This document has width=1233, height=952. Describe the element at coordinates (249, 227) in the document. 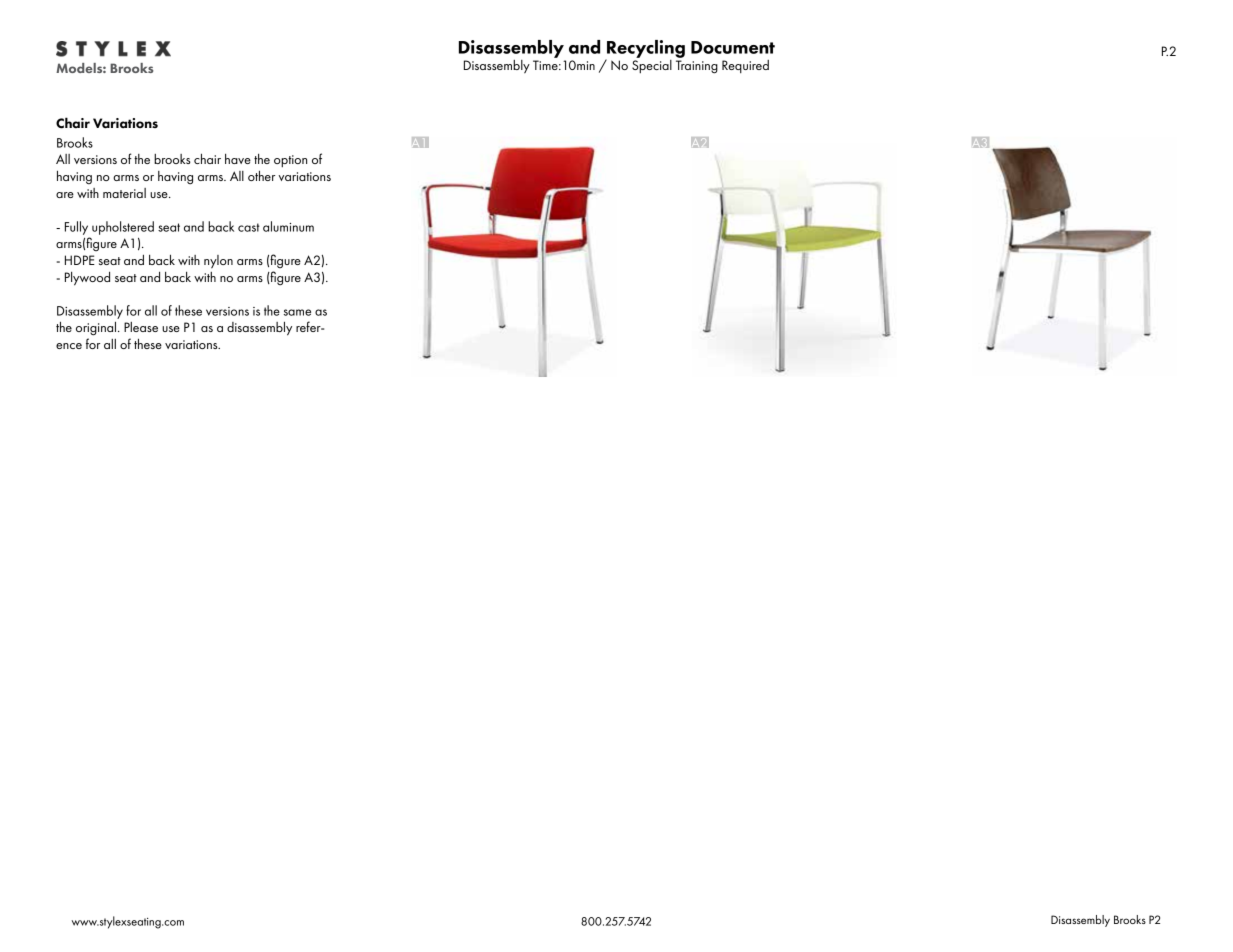

I see `cast` at that location.
